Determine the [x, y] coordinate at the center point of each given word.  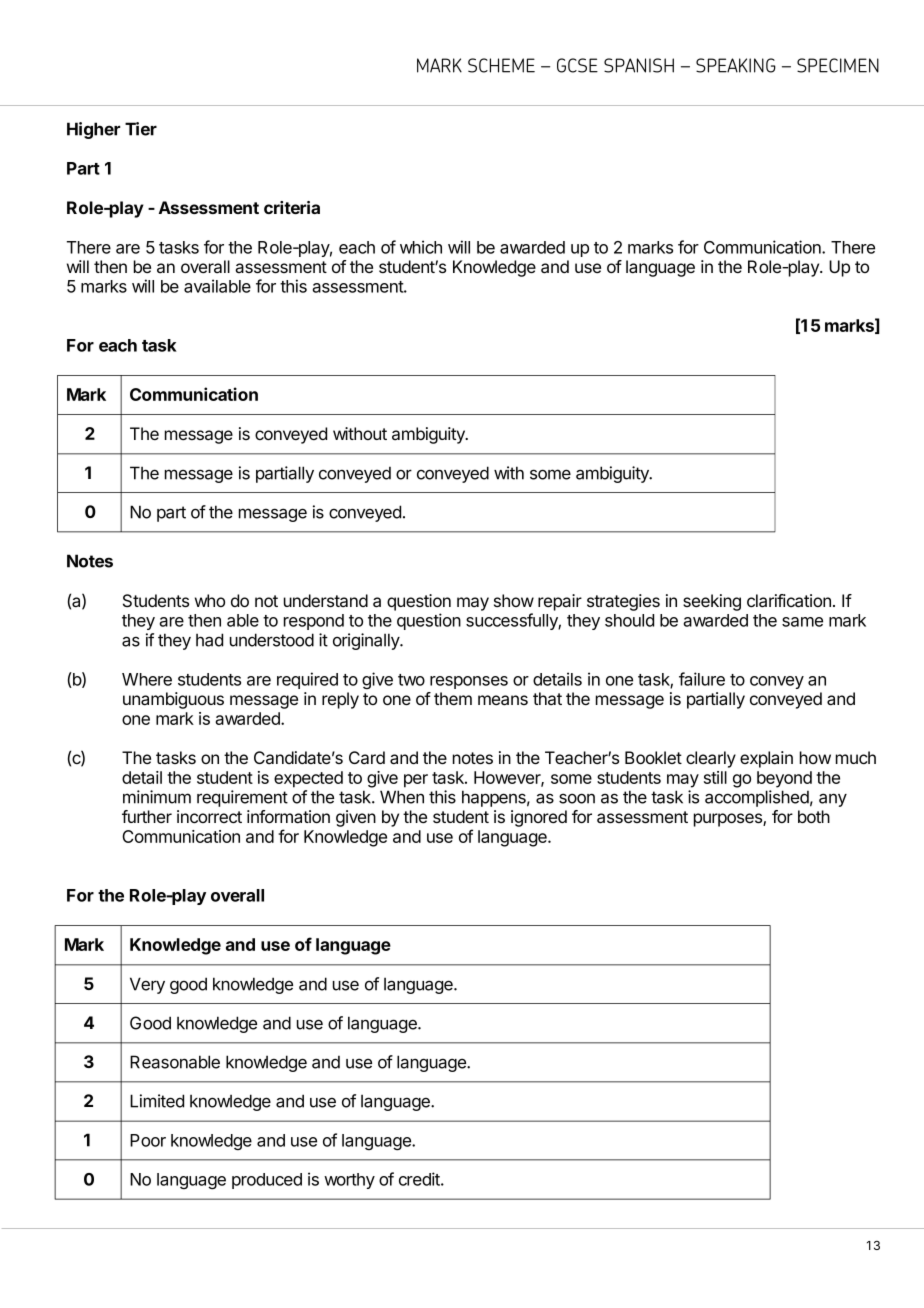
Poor [148, 1140]
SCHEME [501, 65]
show [514, 600]
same [802, 622]
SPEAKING [736, 65]
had [209, 640]
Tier [141, 129]
